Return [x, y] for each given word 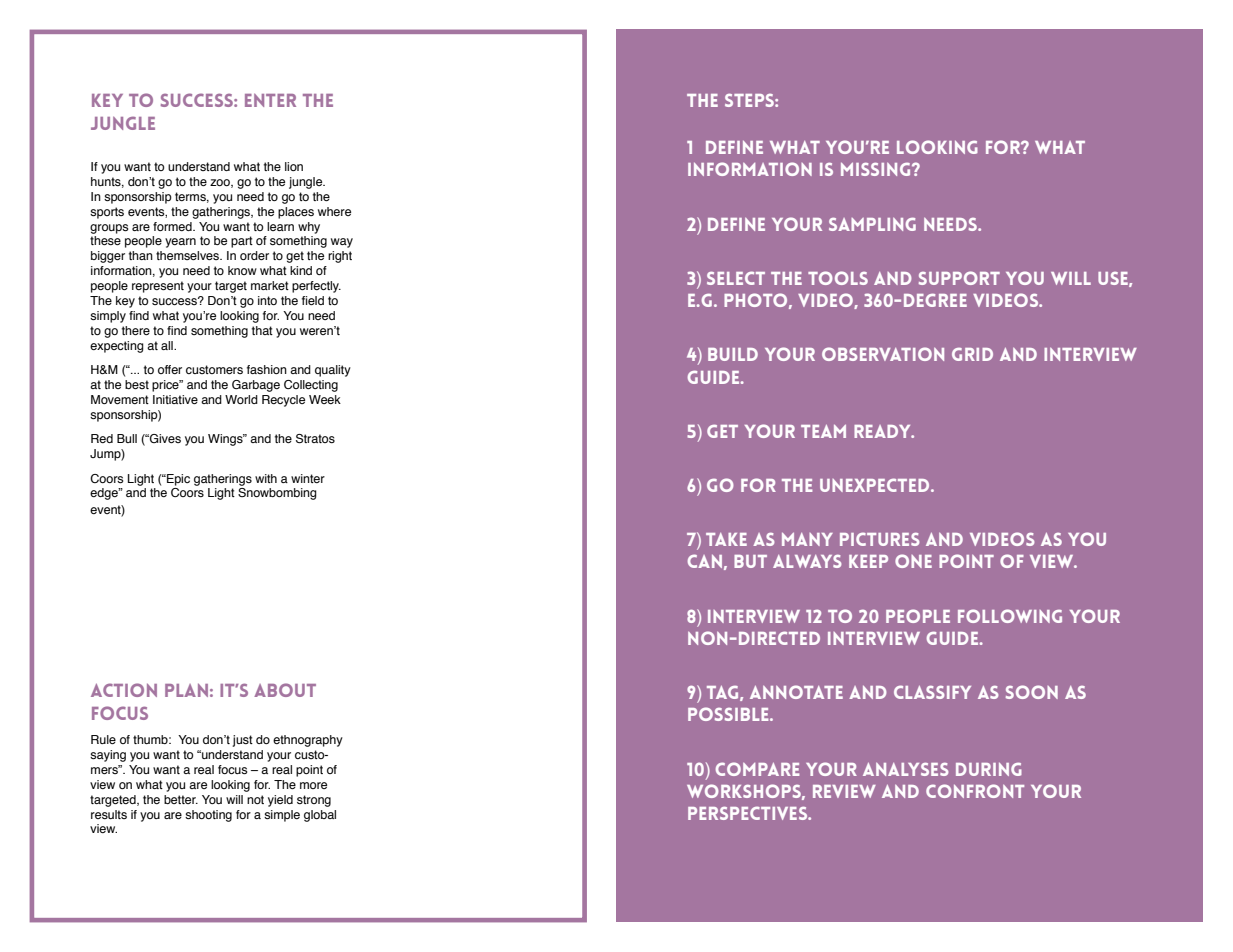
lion [294, 166]
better [181, 799]
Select [736, 278]
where [334, 211]
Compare [757, 769]
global [320, 816]
